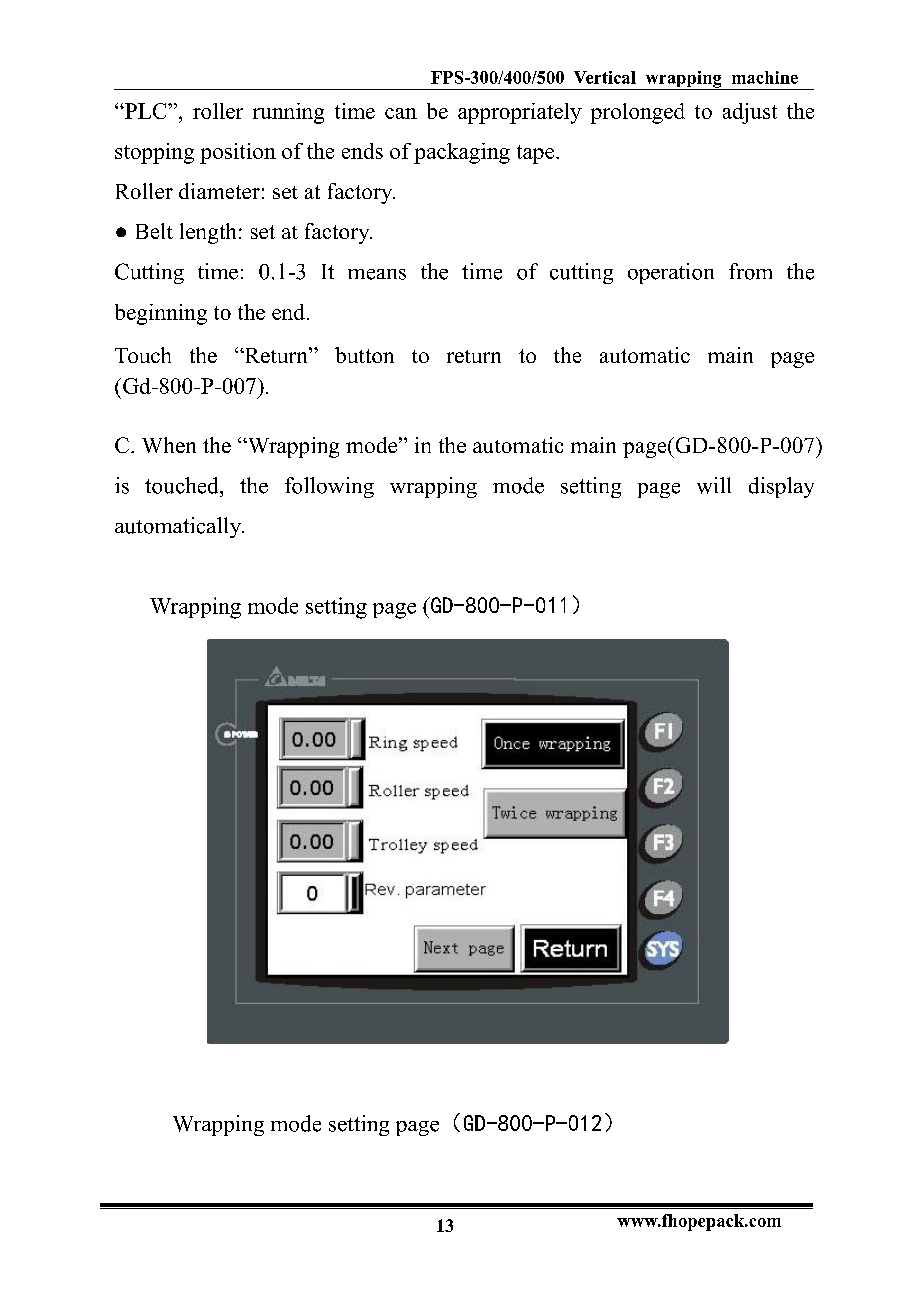 The image size is (924, 1308). I want to click on When, so click(169, 445).
